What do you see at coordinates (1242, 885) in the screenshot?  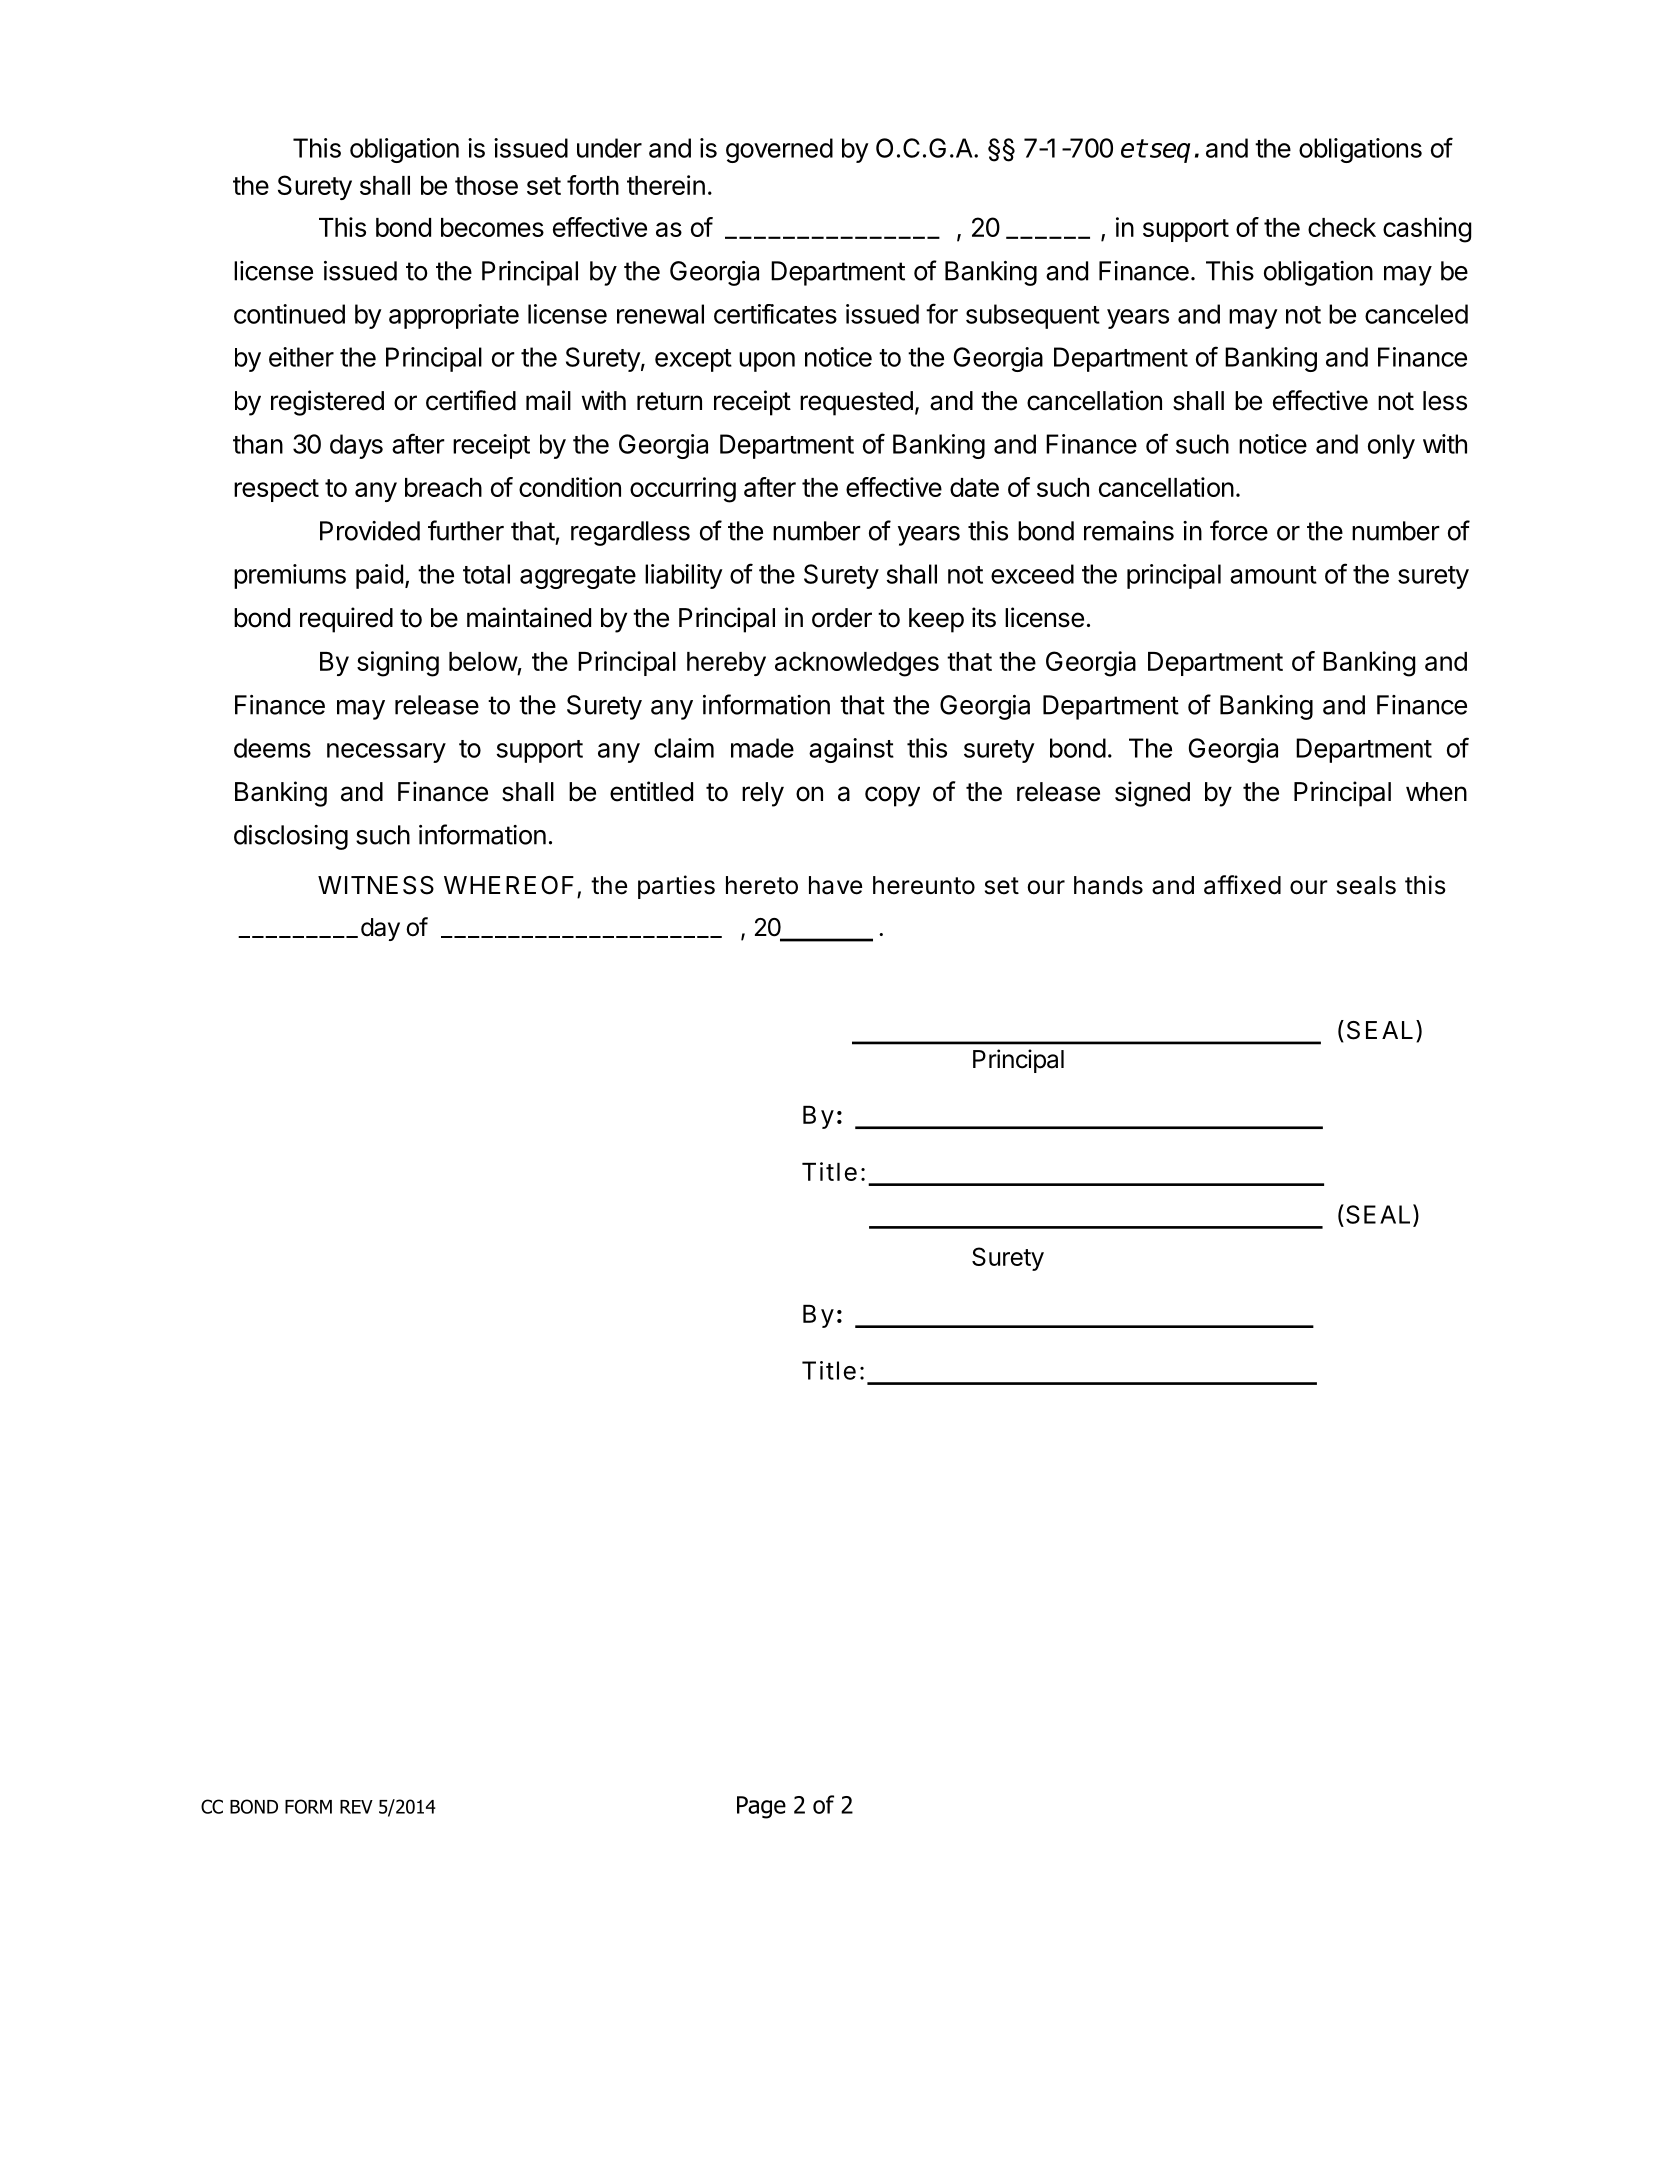 I see `affixed` at bounding box center [1242, 885].
